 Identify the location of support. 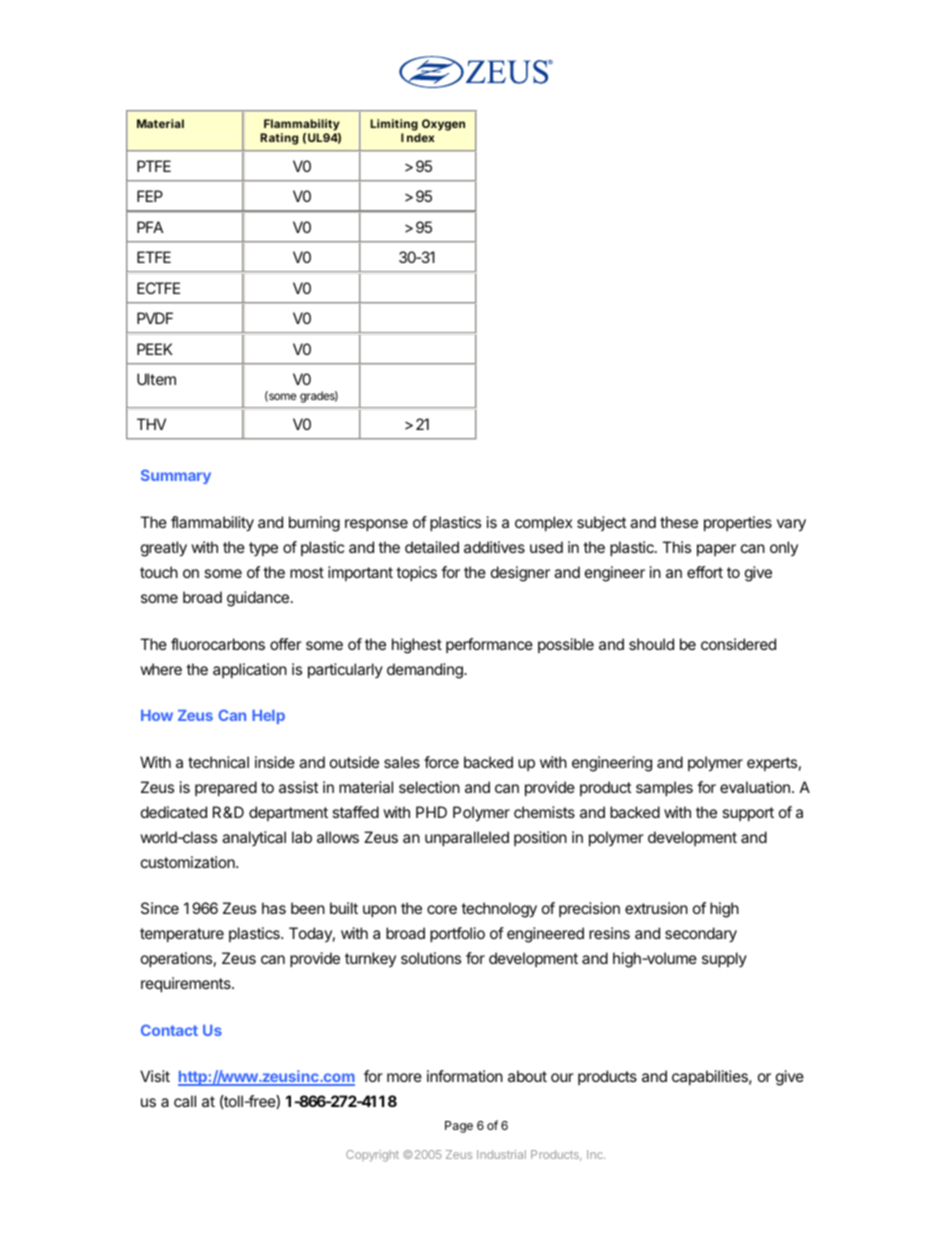
(748, 814).
